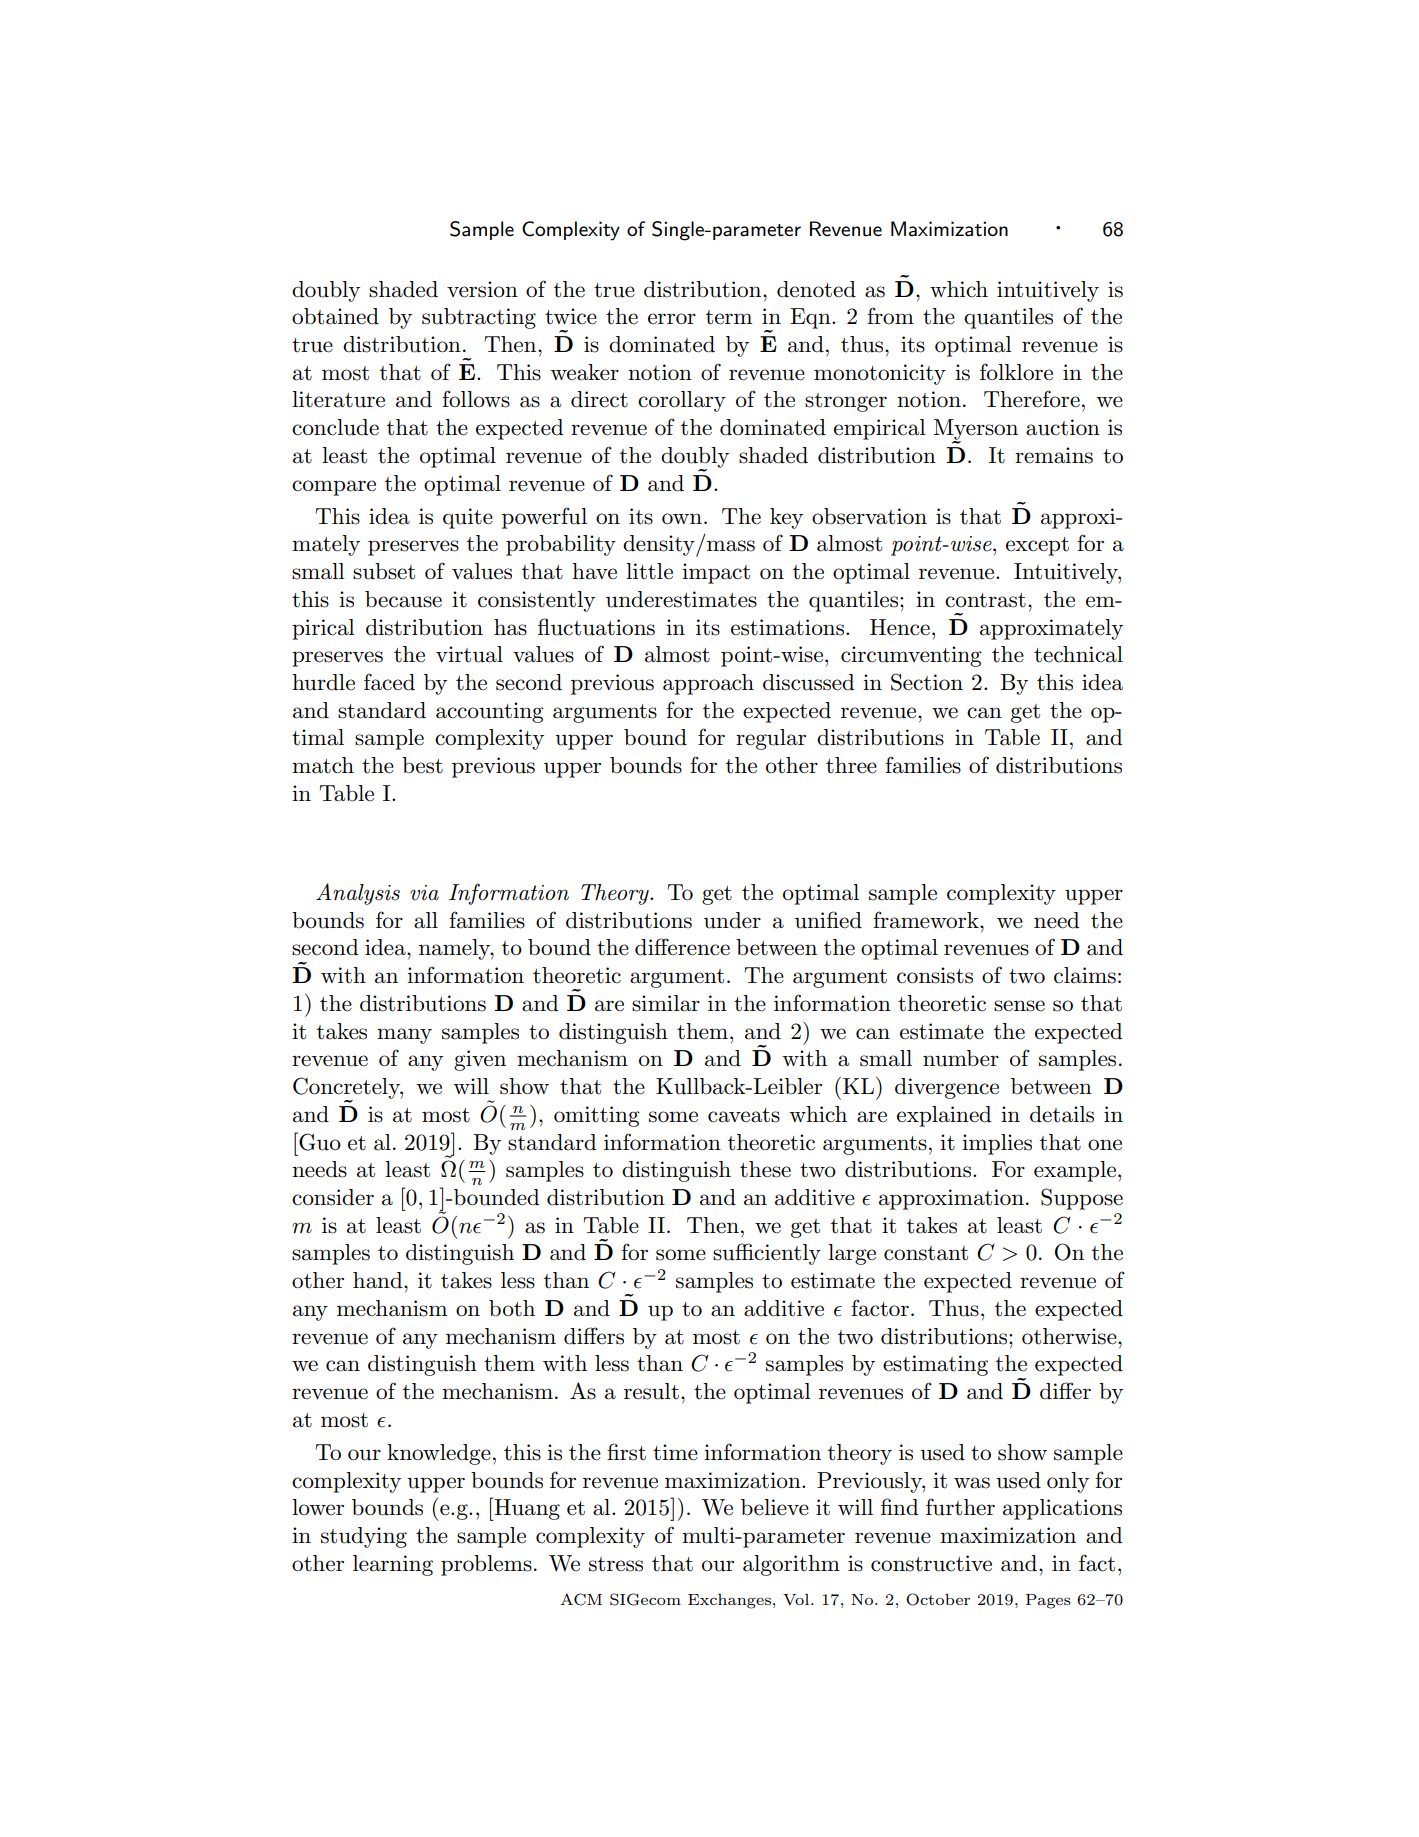 The width and height of the image is (1419, 1837). I want to click on folklore, so click(1016, 372).
